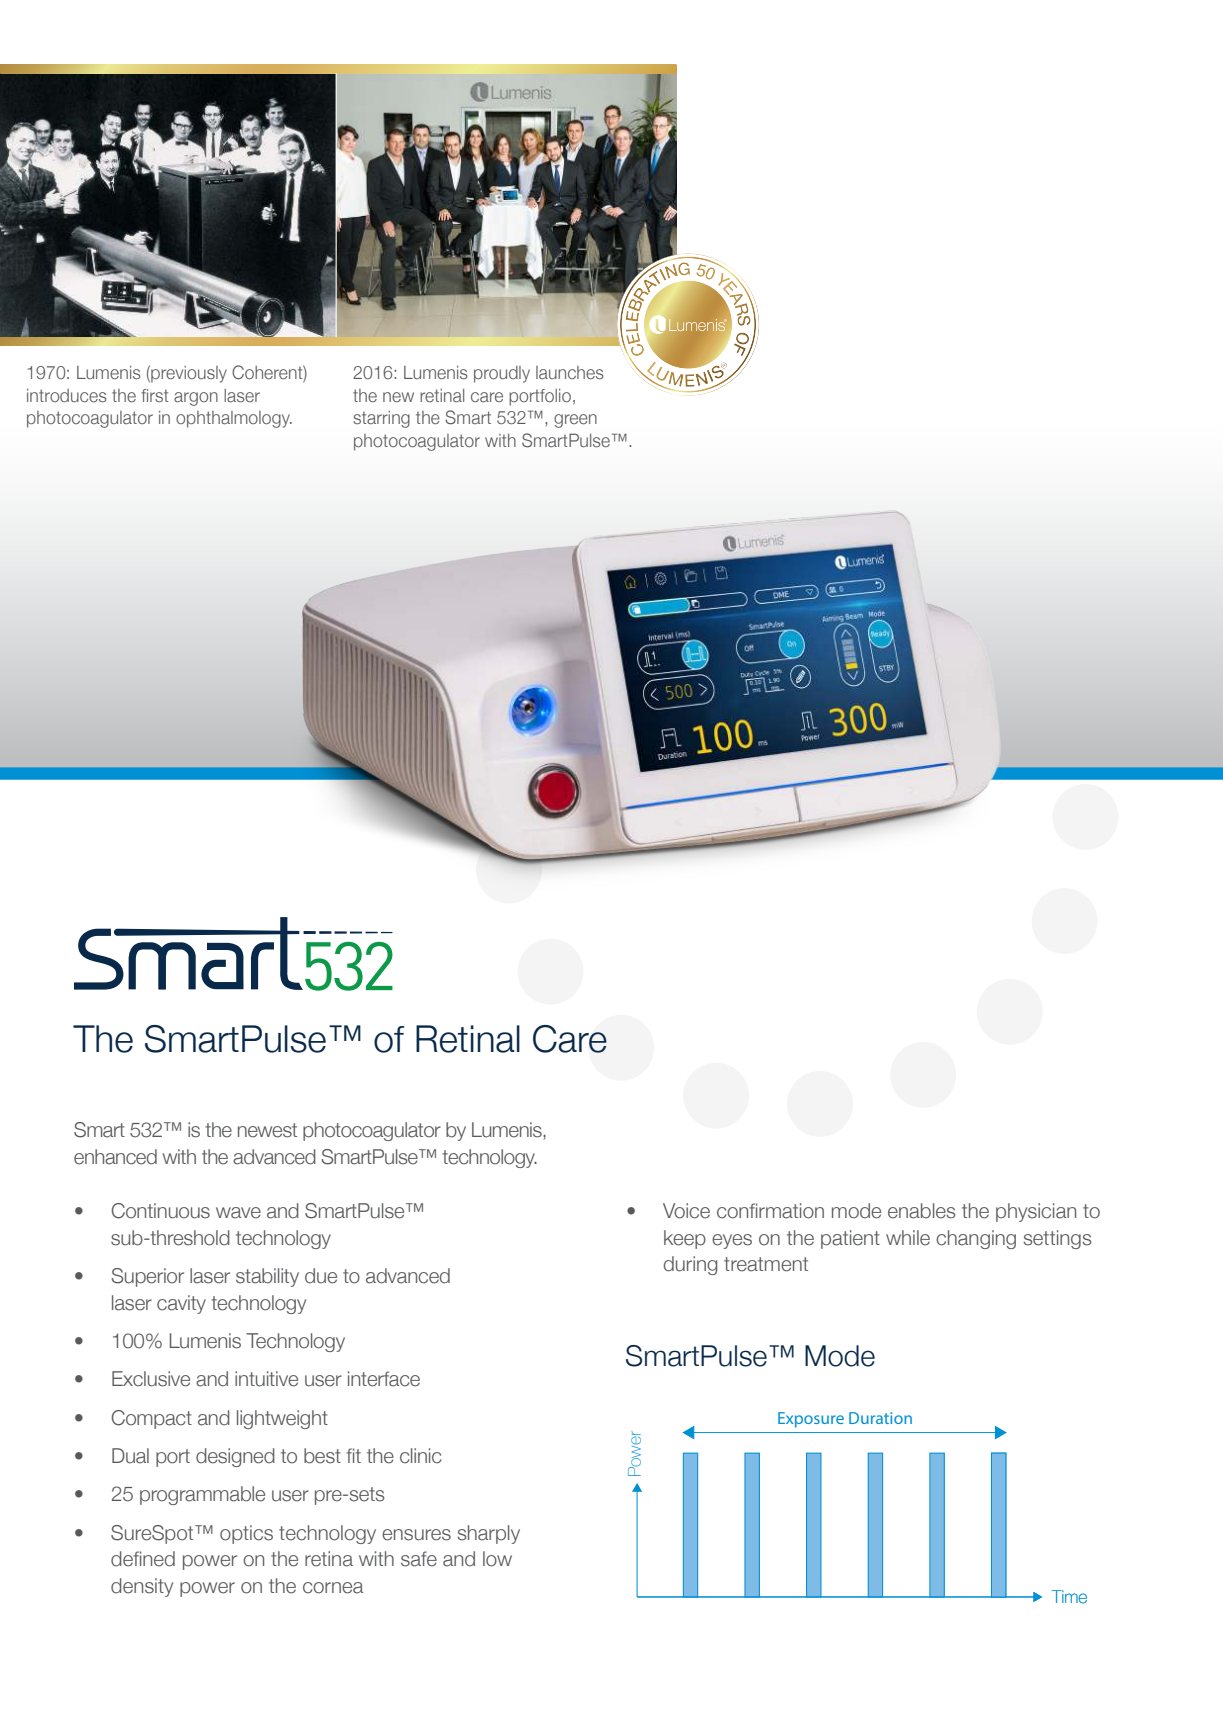 Image resolution: width=1223 pixels, height=1730 pixels. Describe the element at coordinates (575, 421) in the screenshot. I see `green` at that location.
